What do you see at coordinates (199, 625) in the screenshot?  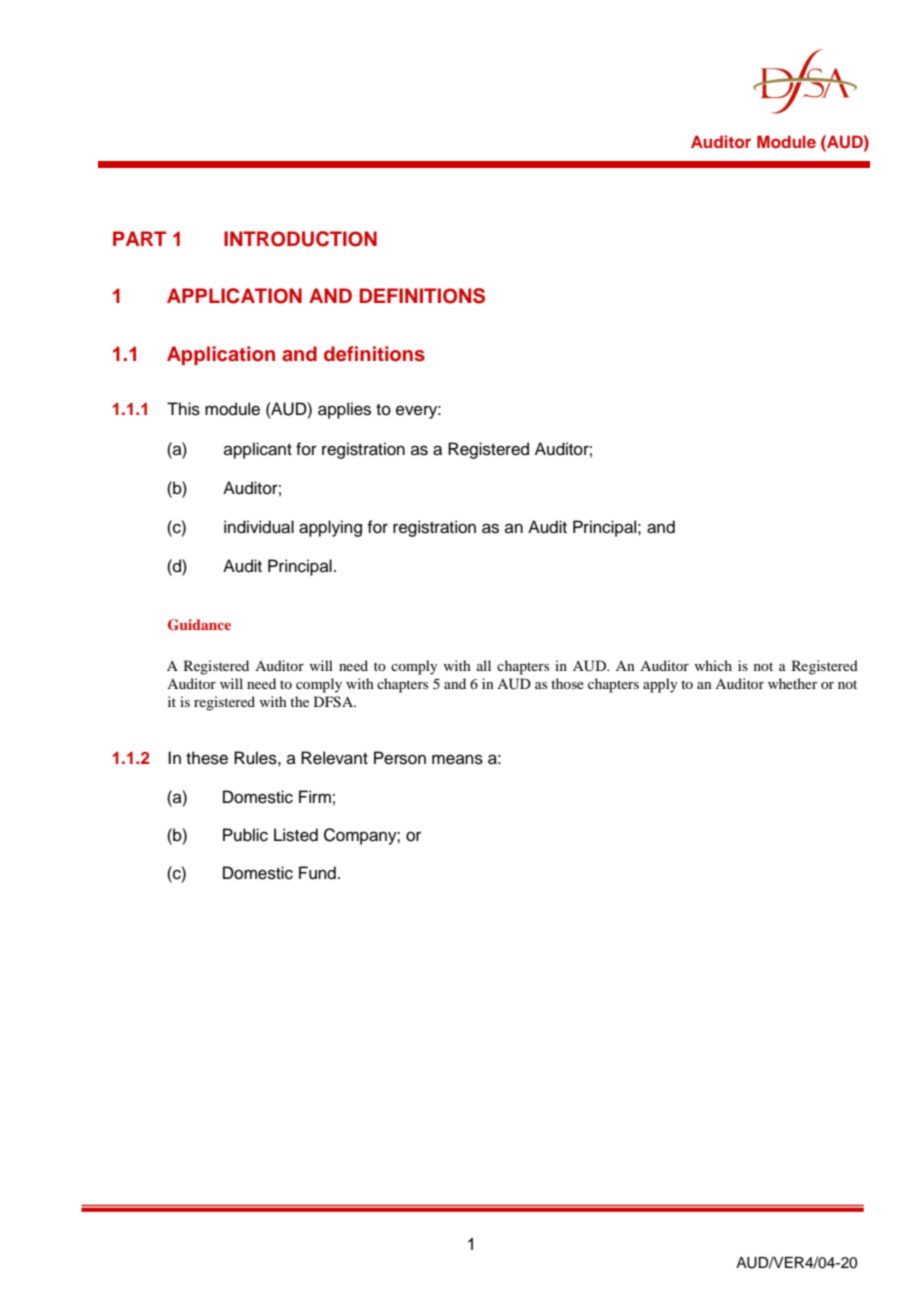 I see `Guidance` at bounding box center [199, 625].
